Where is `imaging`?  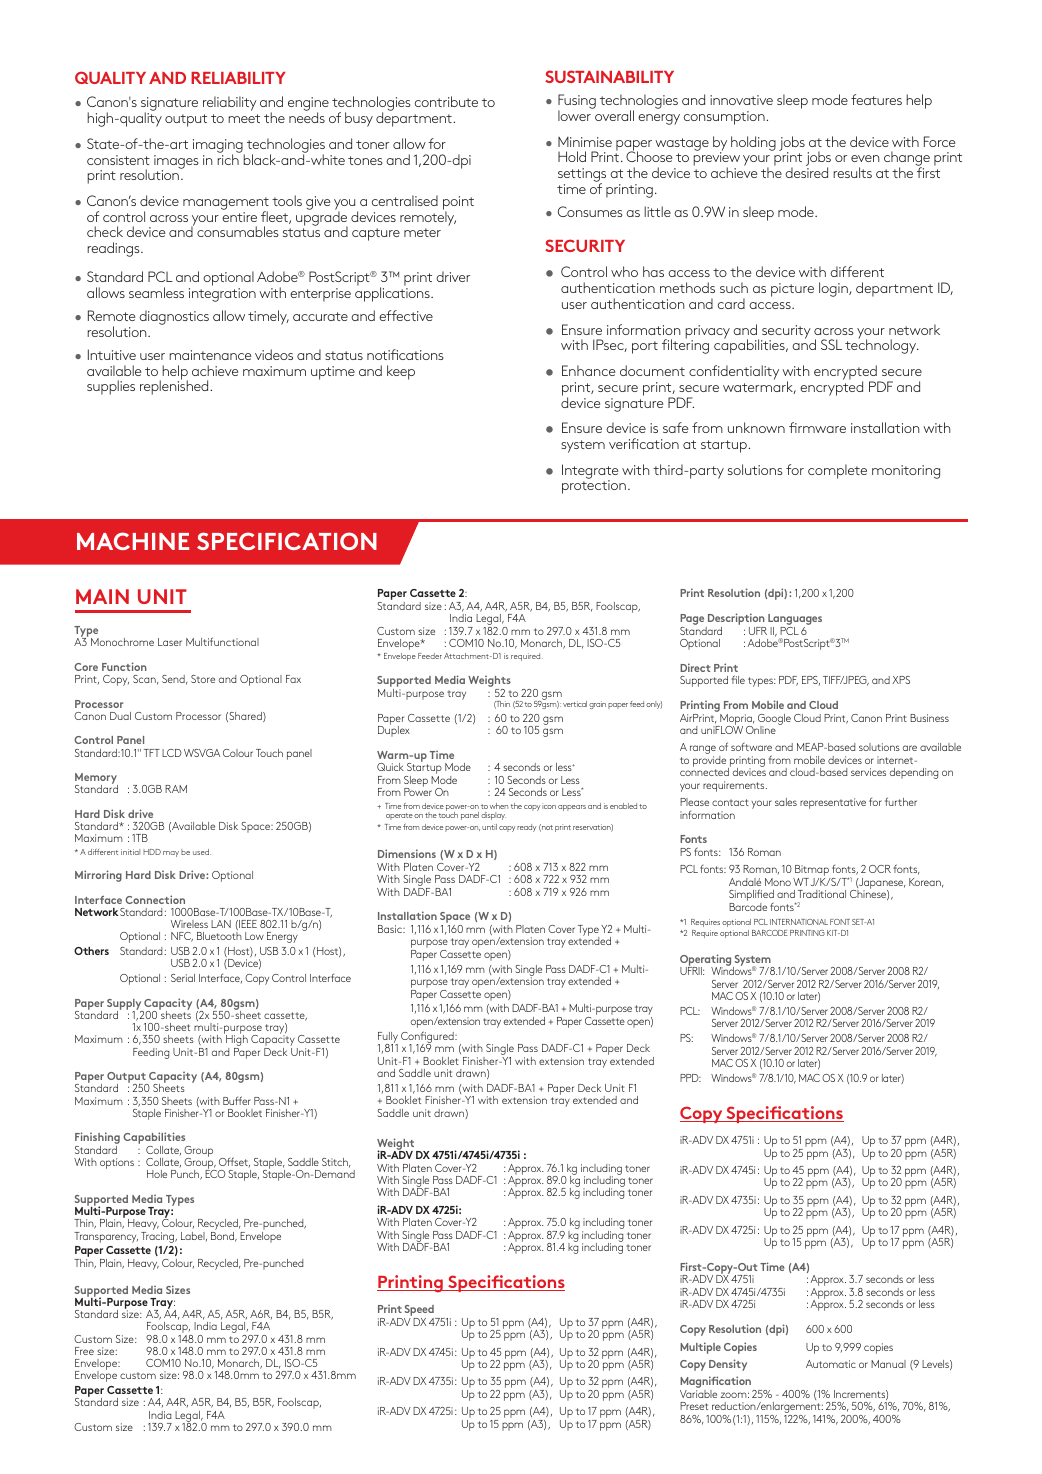
imaging is located at coordinates (219, 147).
